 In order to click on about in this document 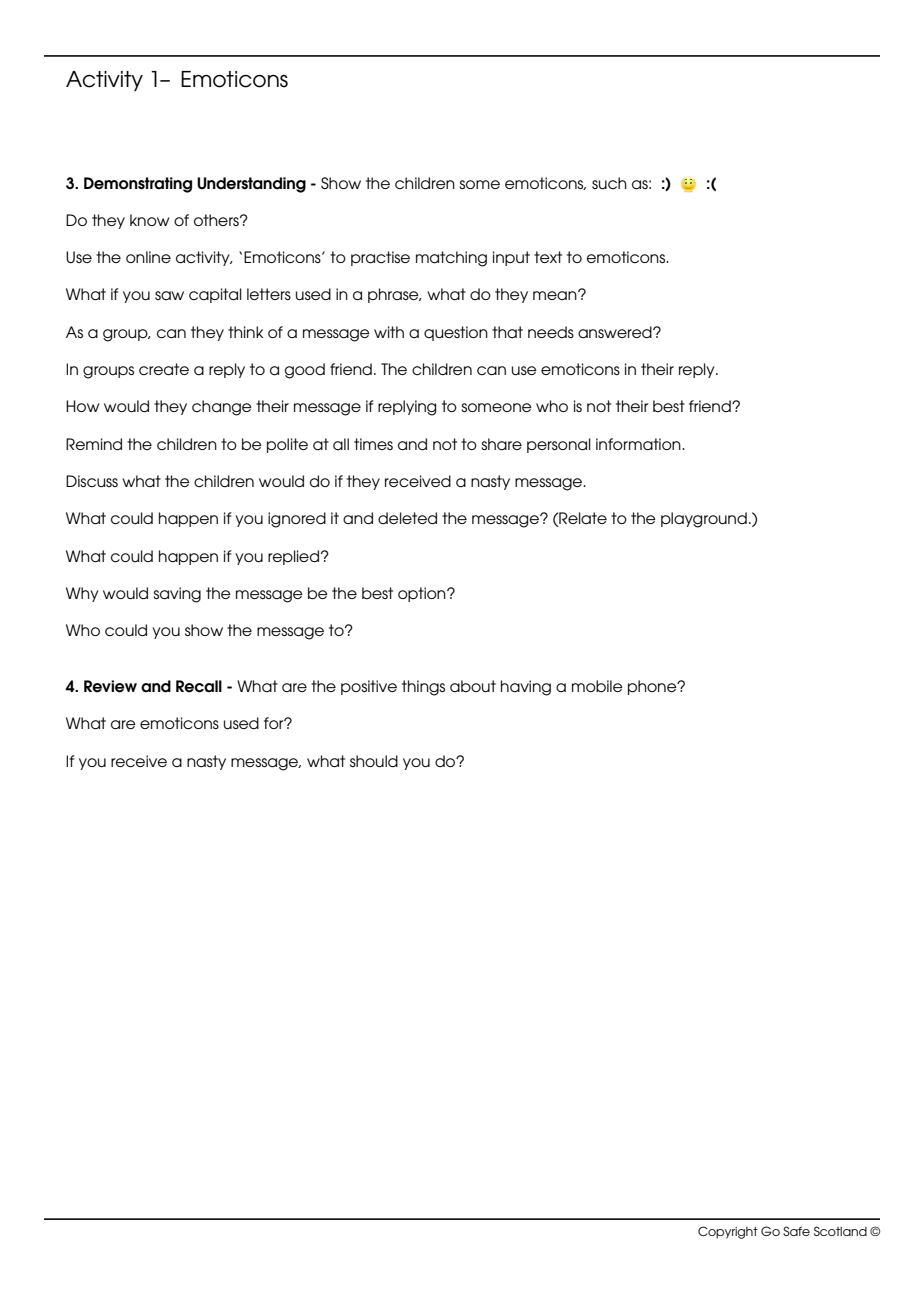, I will do `click(473, 686)`.
